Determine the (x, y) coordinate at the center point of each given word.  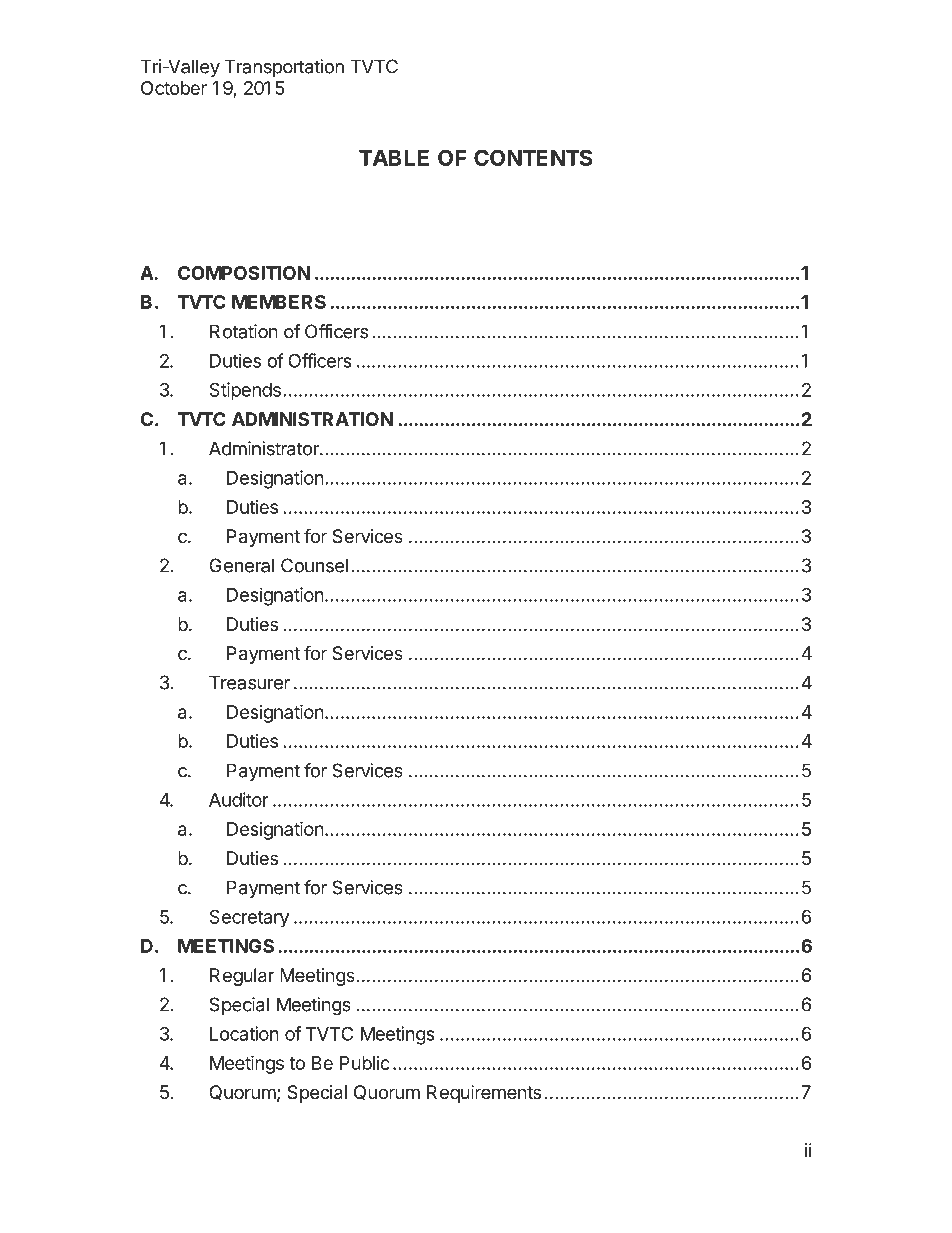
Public (365, 1063)
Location (244, 1033)
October (174, 88)
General (241, 565)
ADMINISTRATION (312, 419)
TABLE (394, 158)
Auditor (239, 799)
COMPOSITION (244, 273)
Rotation (244, 331)
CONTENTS (533, 157)
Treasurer (249, 682)
